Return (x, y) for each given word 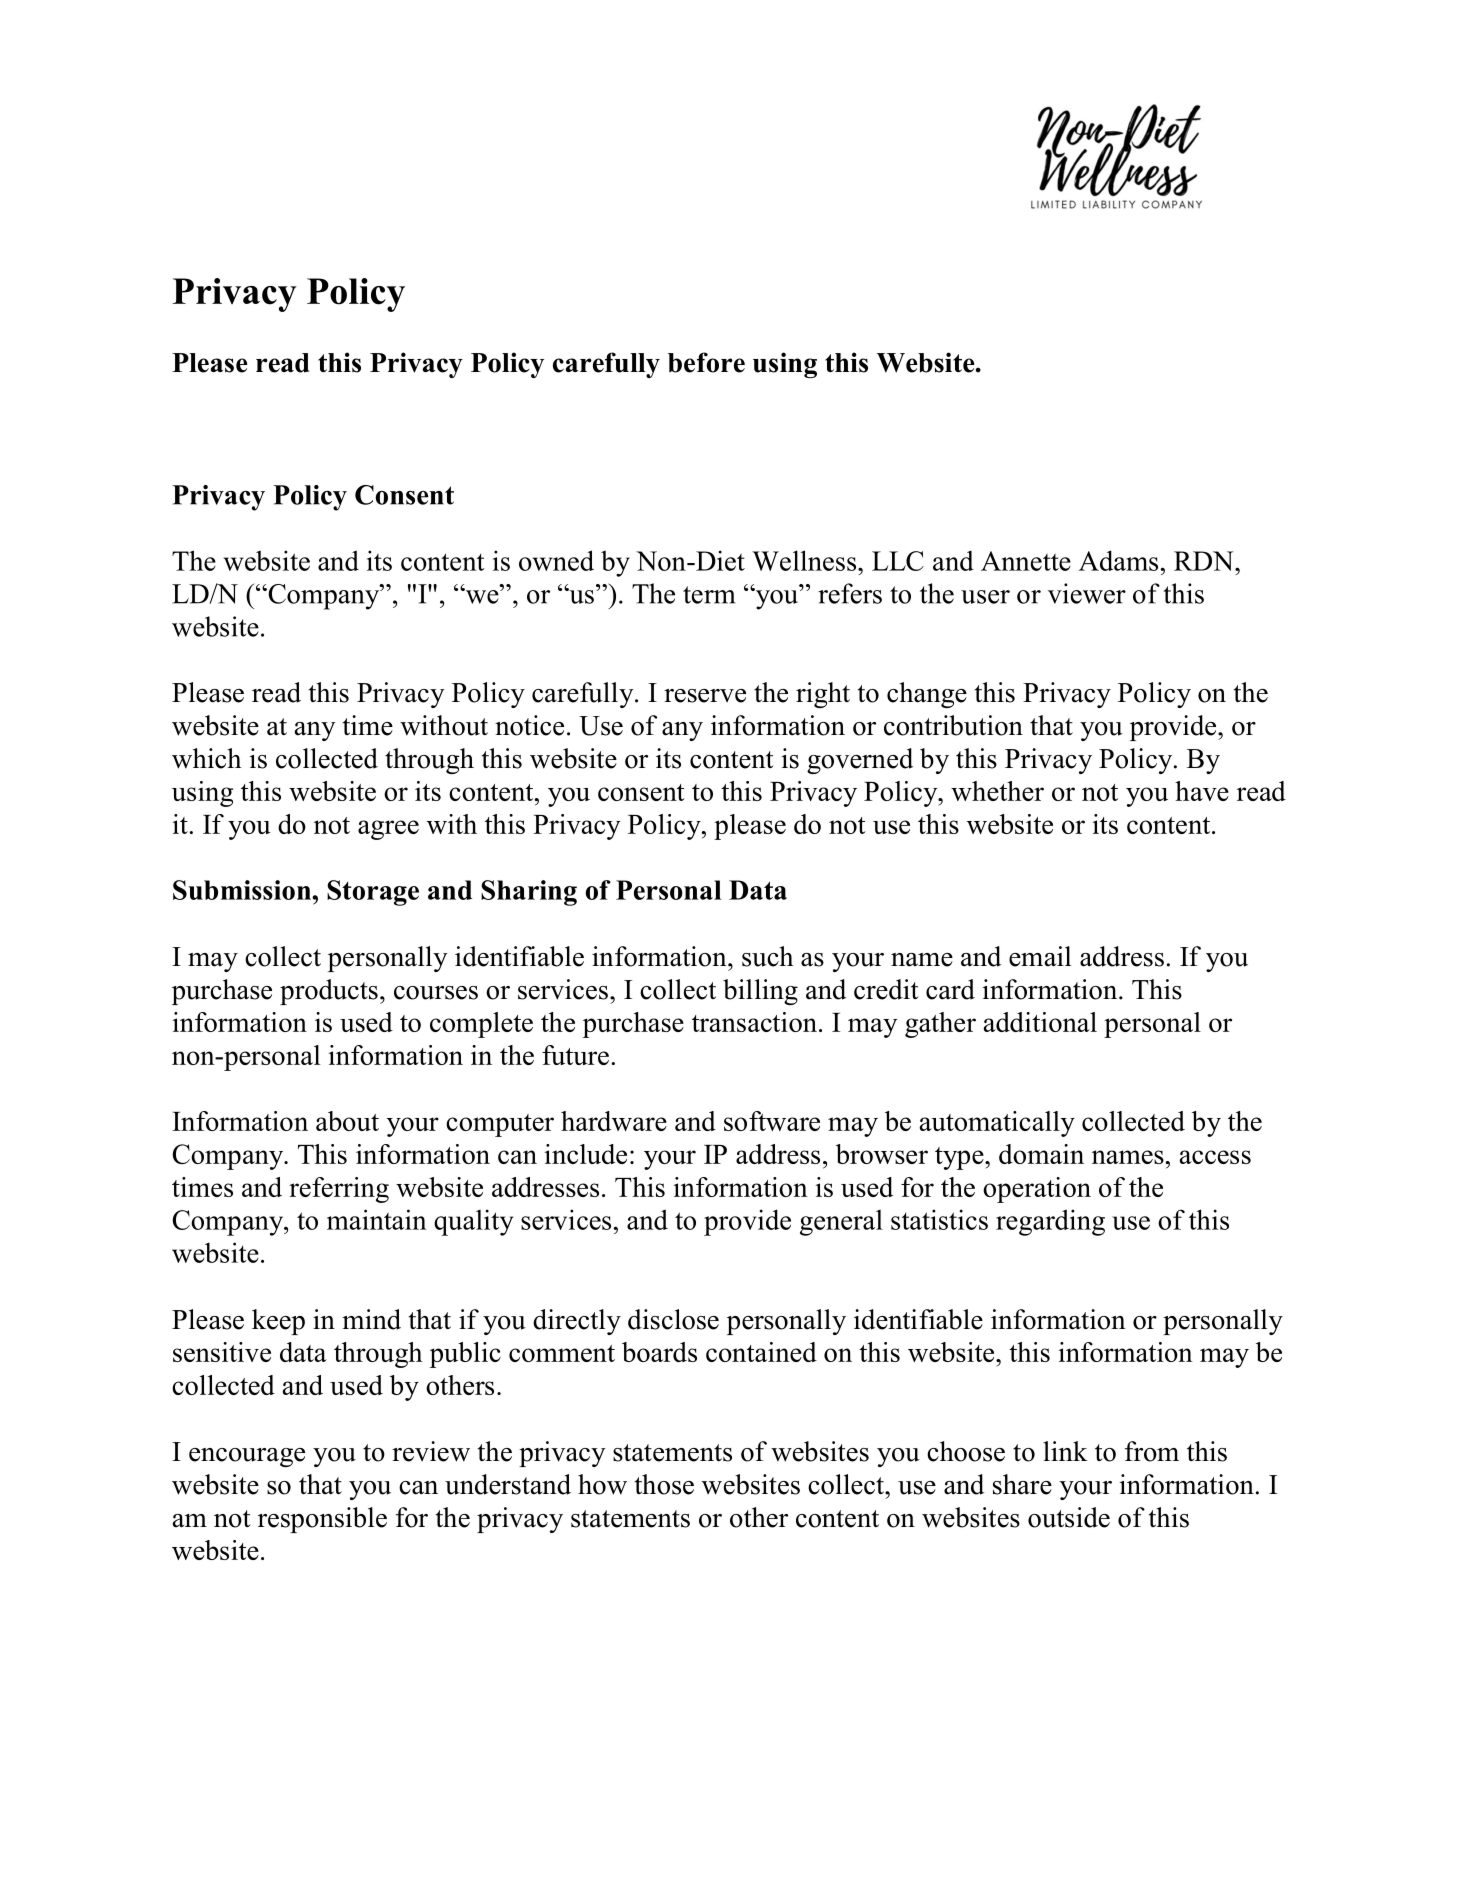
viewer (1087, 593)
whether (997, 791)
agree (388, 830)
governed (860, 761)
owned (556, 560)
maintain (377, 1219)
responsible (322, 1520)
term (709, 595)
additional (1040, 1022)
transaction (754, 1022)
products (329, 992)
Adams (1118, 560)
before (706, 362)
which (206, 758)
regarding (1050, 1222)
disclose (673, 1319)
